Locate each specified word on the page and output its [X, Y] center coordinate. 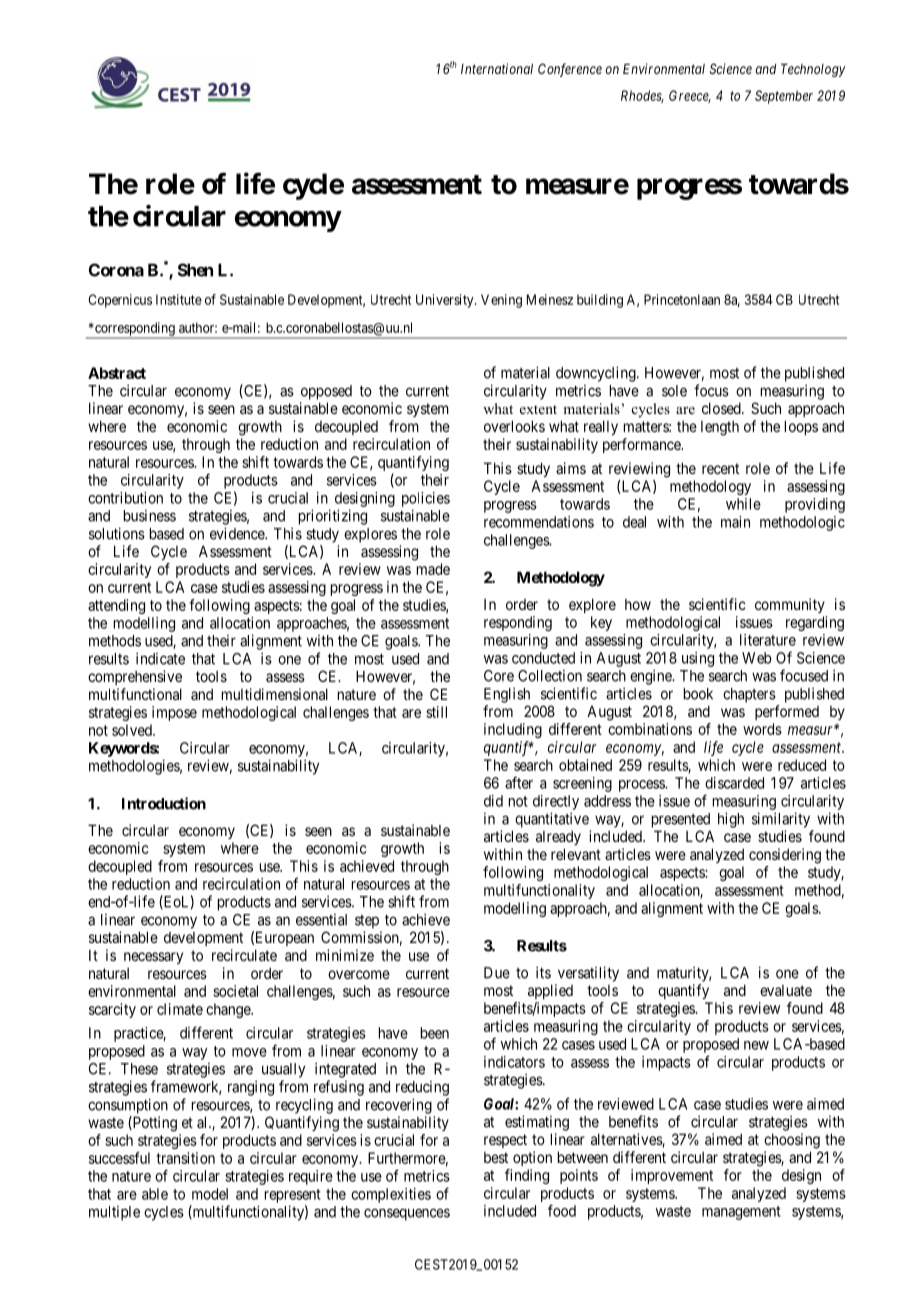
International [497, 68]
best [496, 1157]
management [741, 1213]
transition [185, 1158]
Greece [690, 96]
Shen [195, 270]
